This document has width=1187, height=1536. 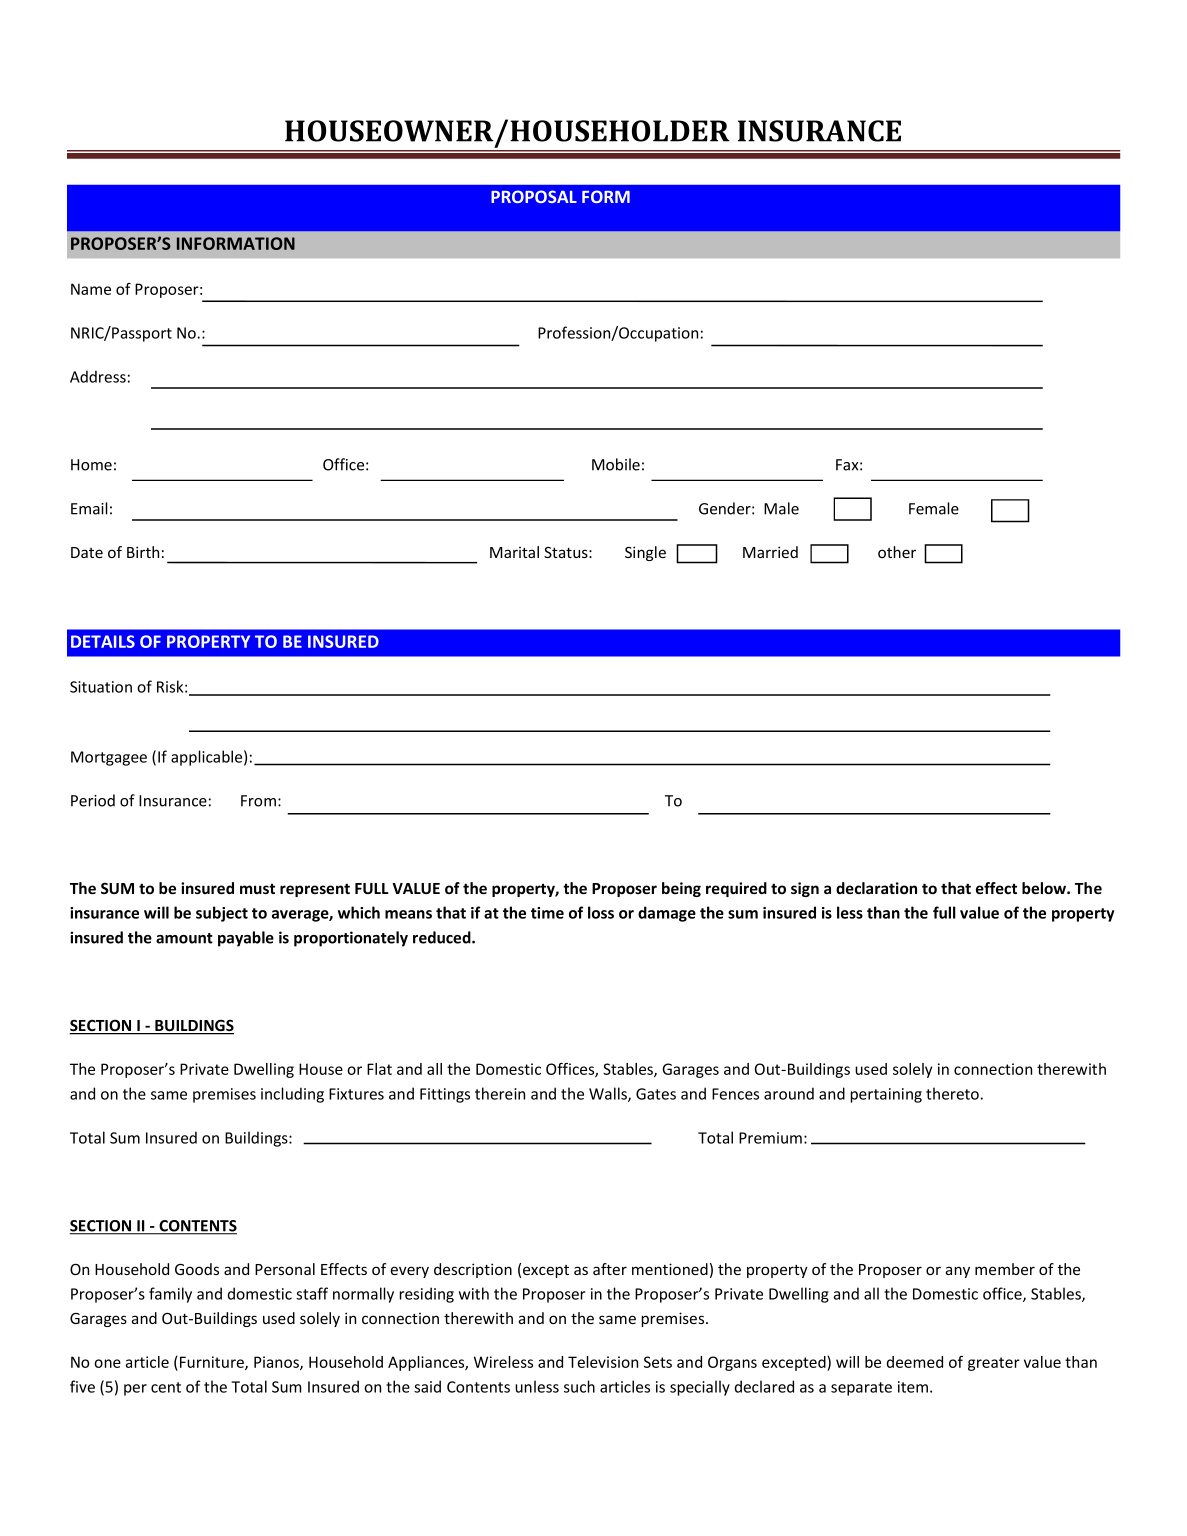 What do you see at coordinates (915, 1362) in the document?
I see `deemed` at bounding box center [915, 1362].
